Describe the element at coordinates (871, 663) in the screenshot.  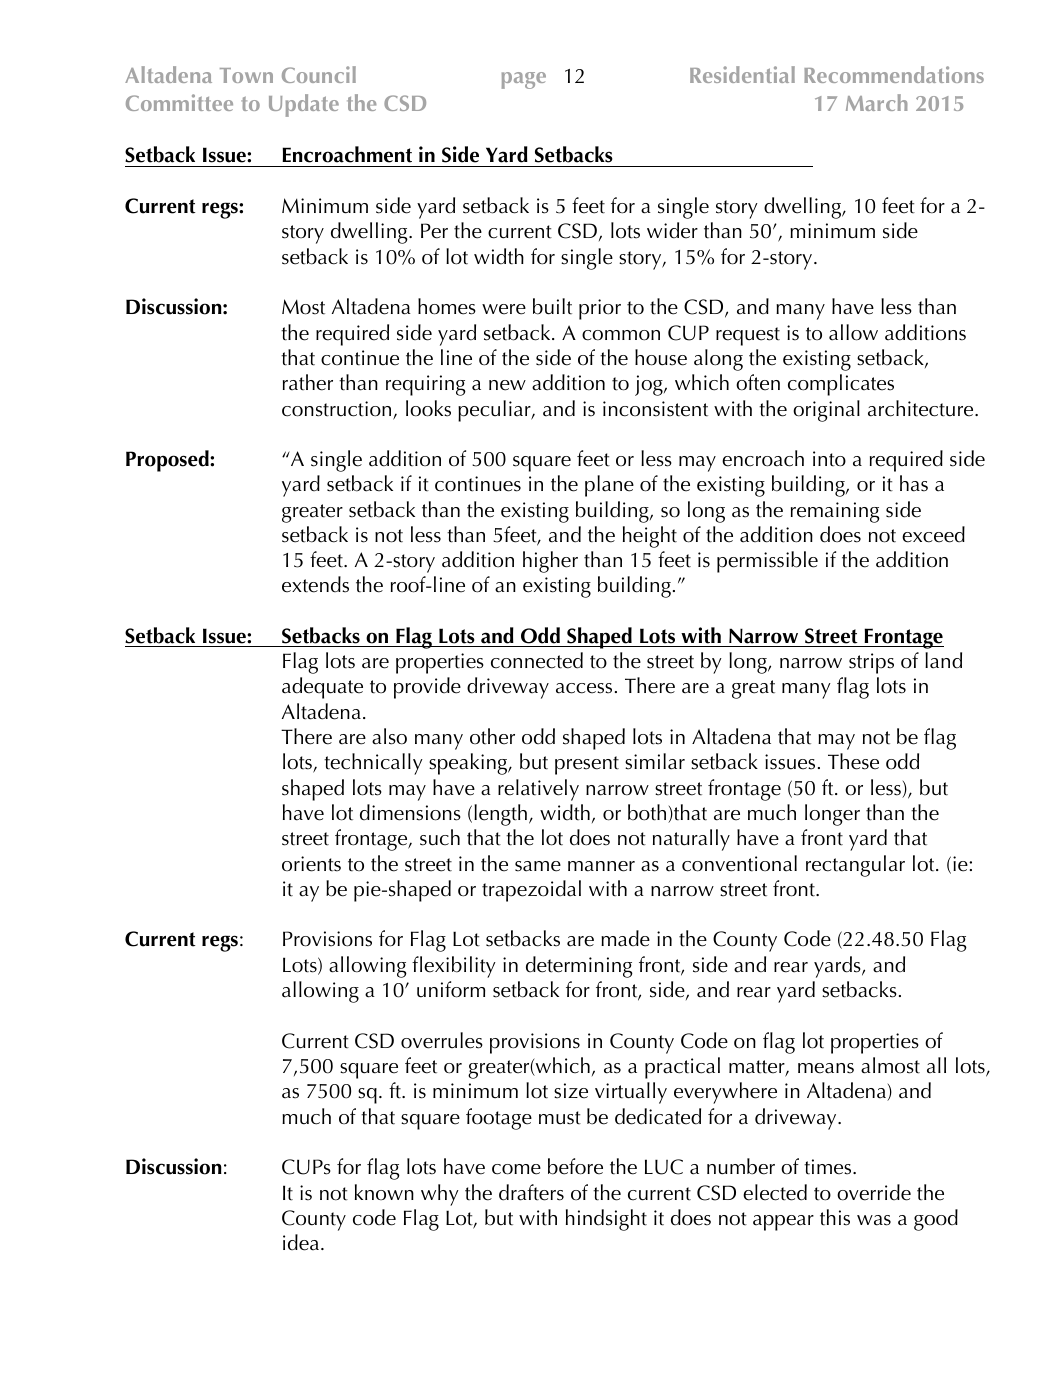
I see `strips` at that location.
